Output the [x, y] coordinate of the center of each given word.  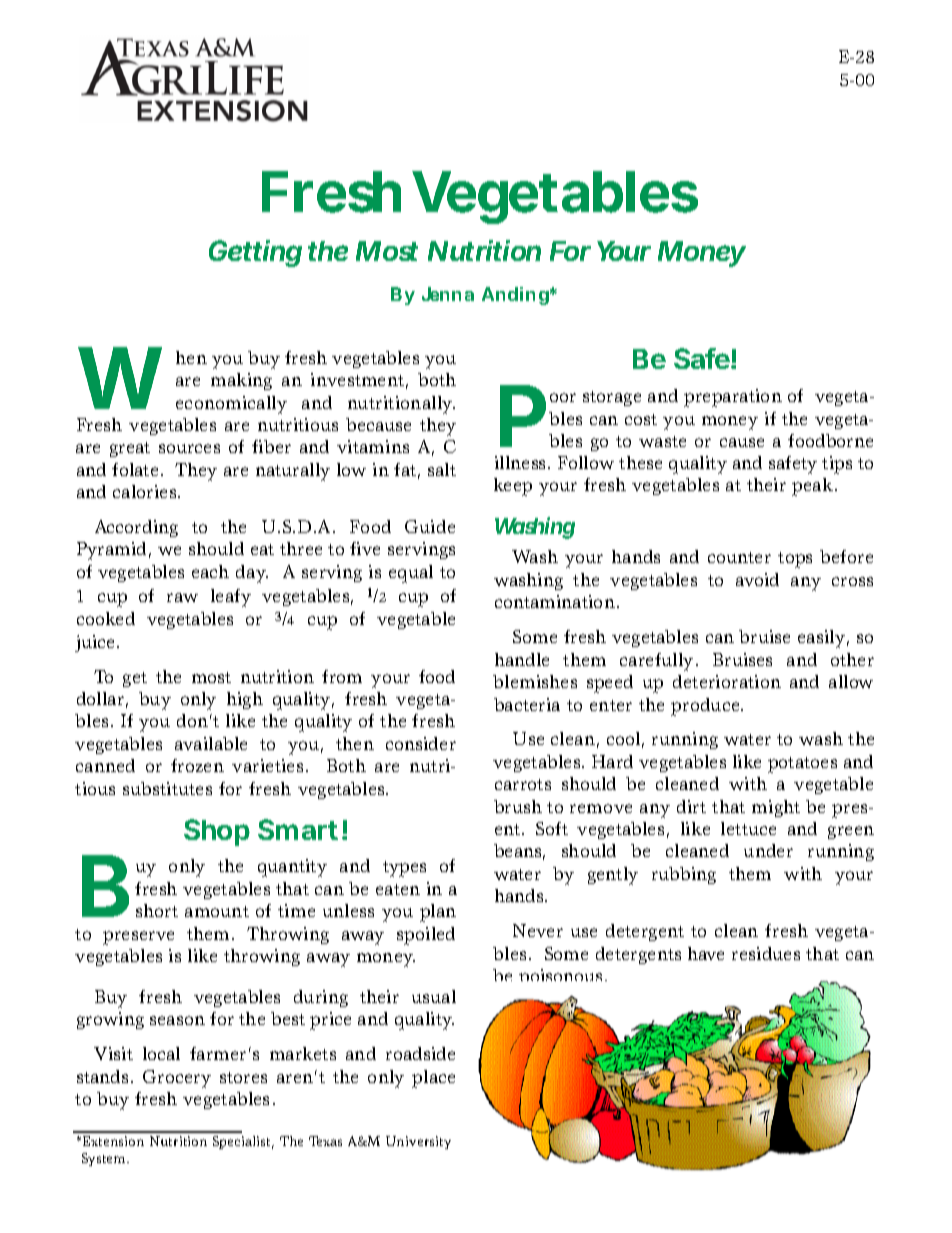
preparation [733, 398]
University [418, 1142]
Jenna [448, 294]
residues [766, 953]
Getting [255, 253]
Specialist [243, 1142]
